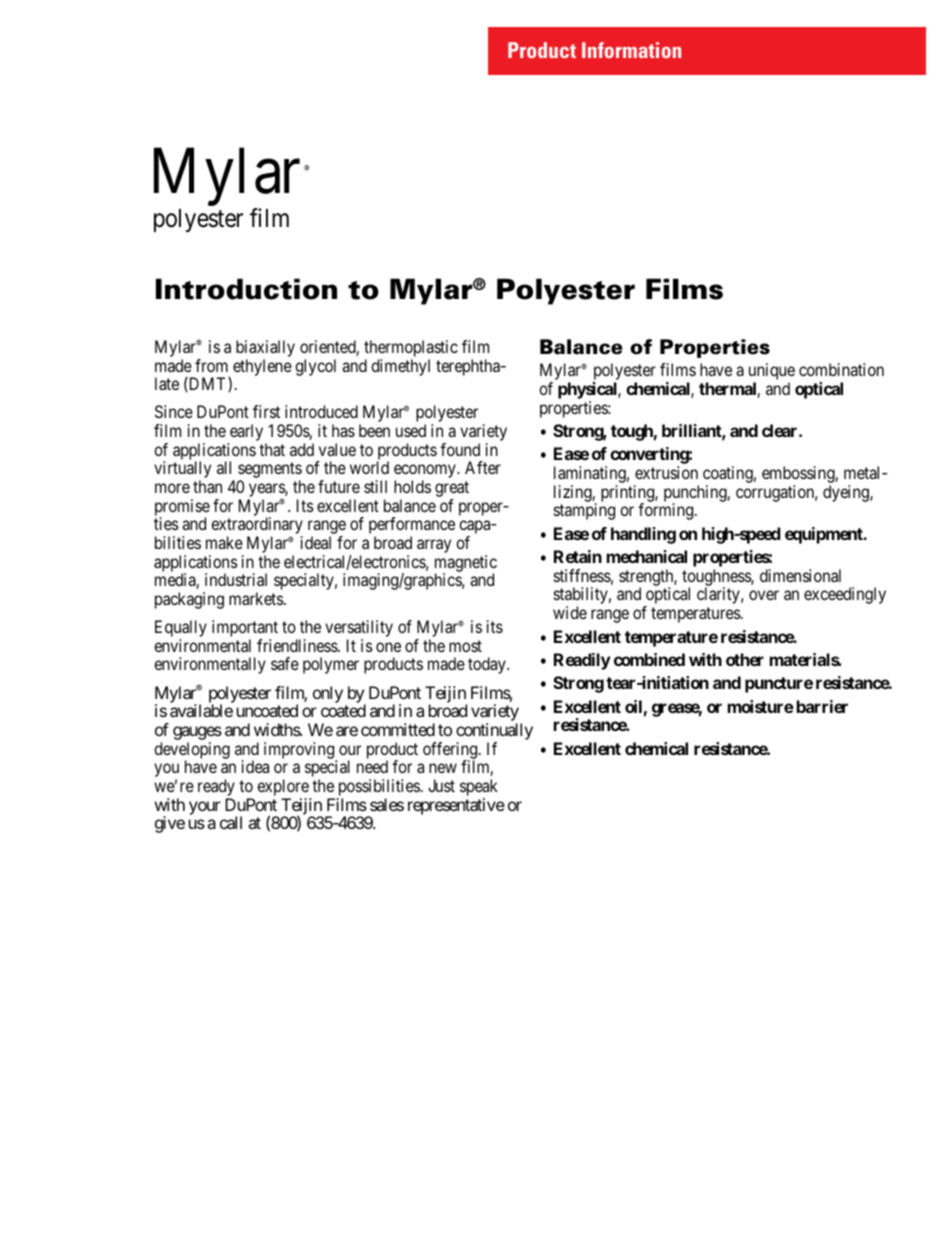  Describe the element at coordinates (745, 659) in the screenshot. I see `other` at that location.
